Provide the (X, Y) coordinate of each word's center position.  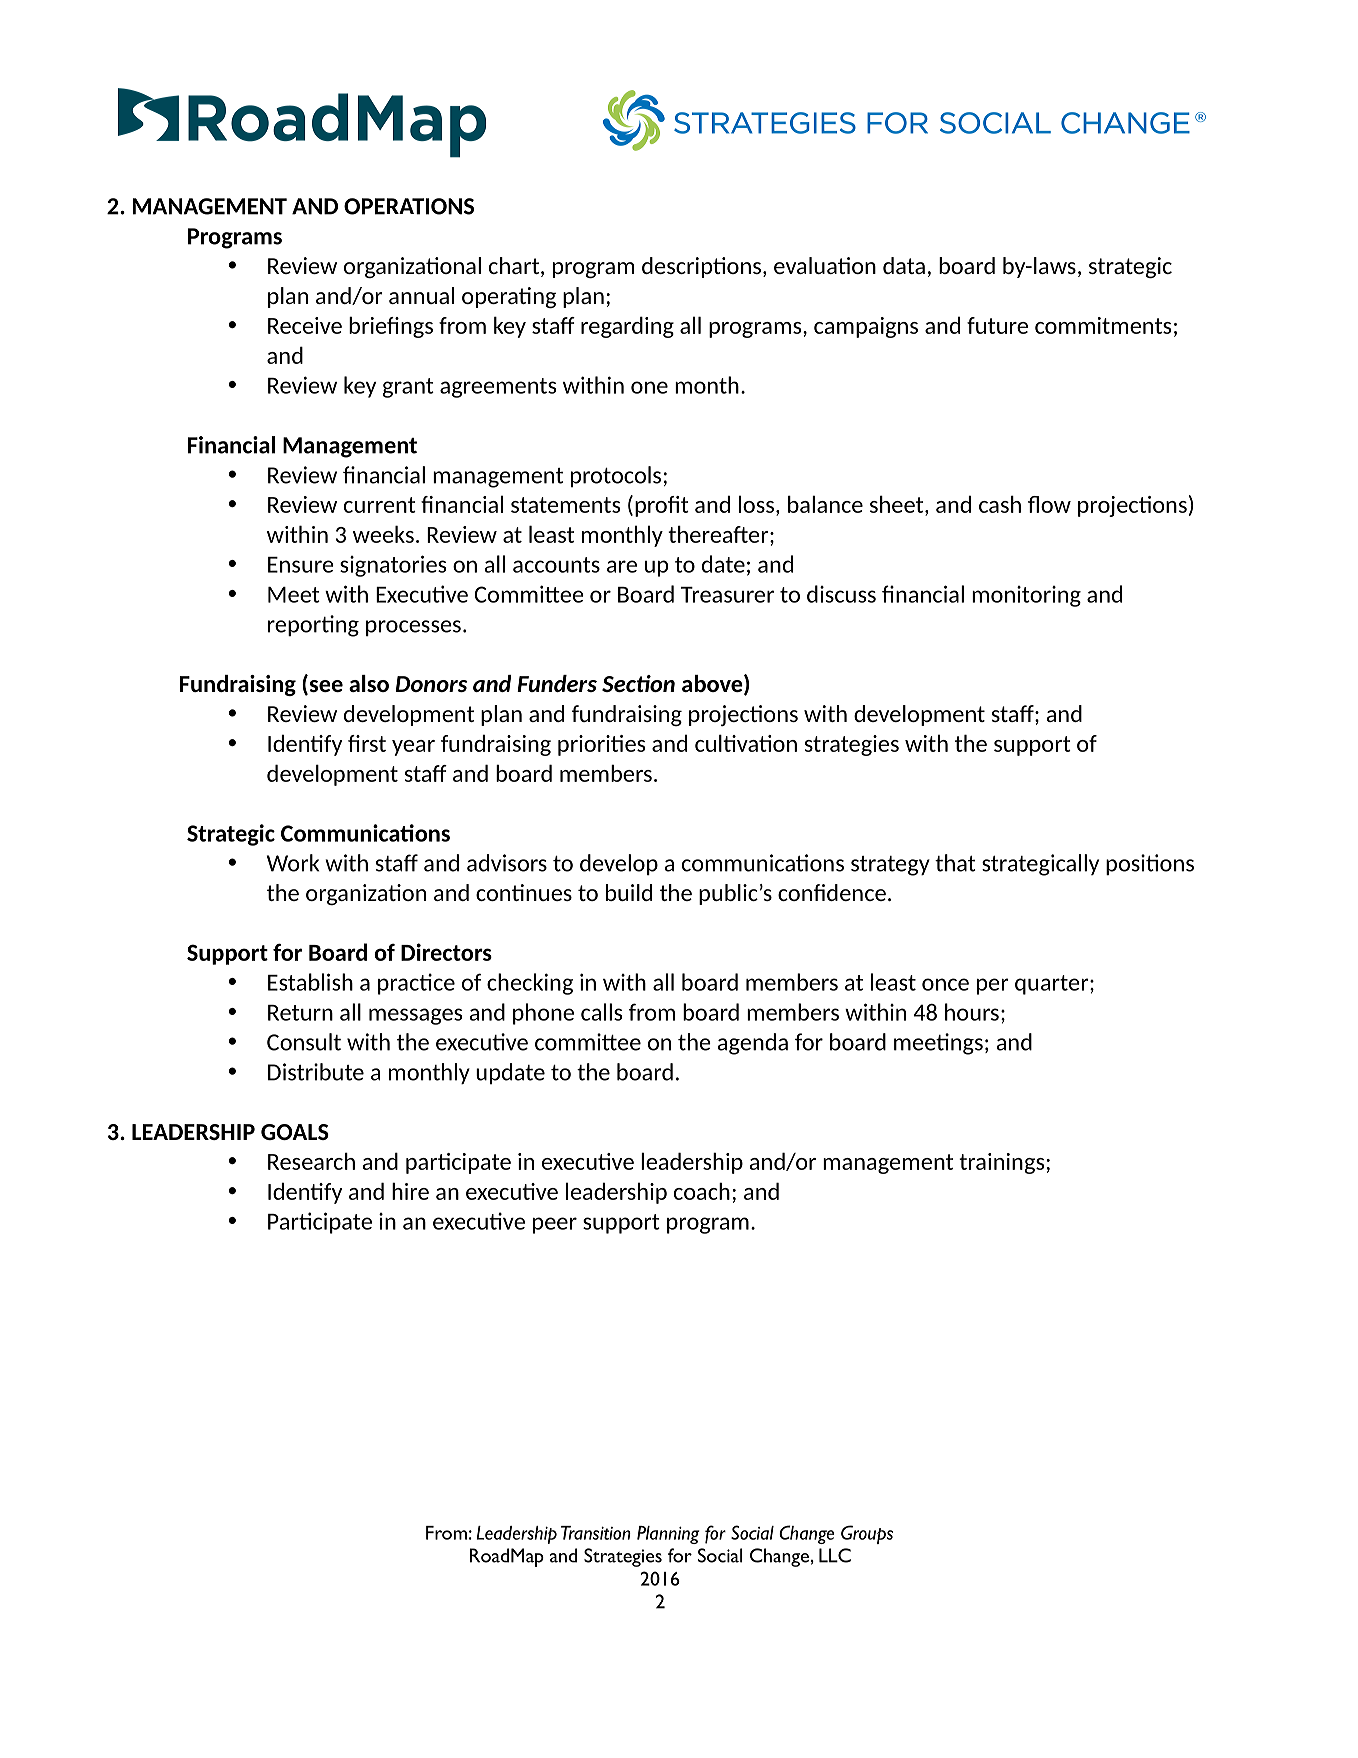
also (369, 683)
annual (421, 295)
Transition (596, 1533)
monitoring (1026, 596)
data (904, 265)
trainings (1001, 1163)
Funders (557, 683)
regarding (627, 327)
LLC (835, 1555)
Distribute (316, 1072)
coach (702, 1191)
